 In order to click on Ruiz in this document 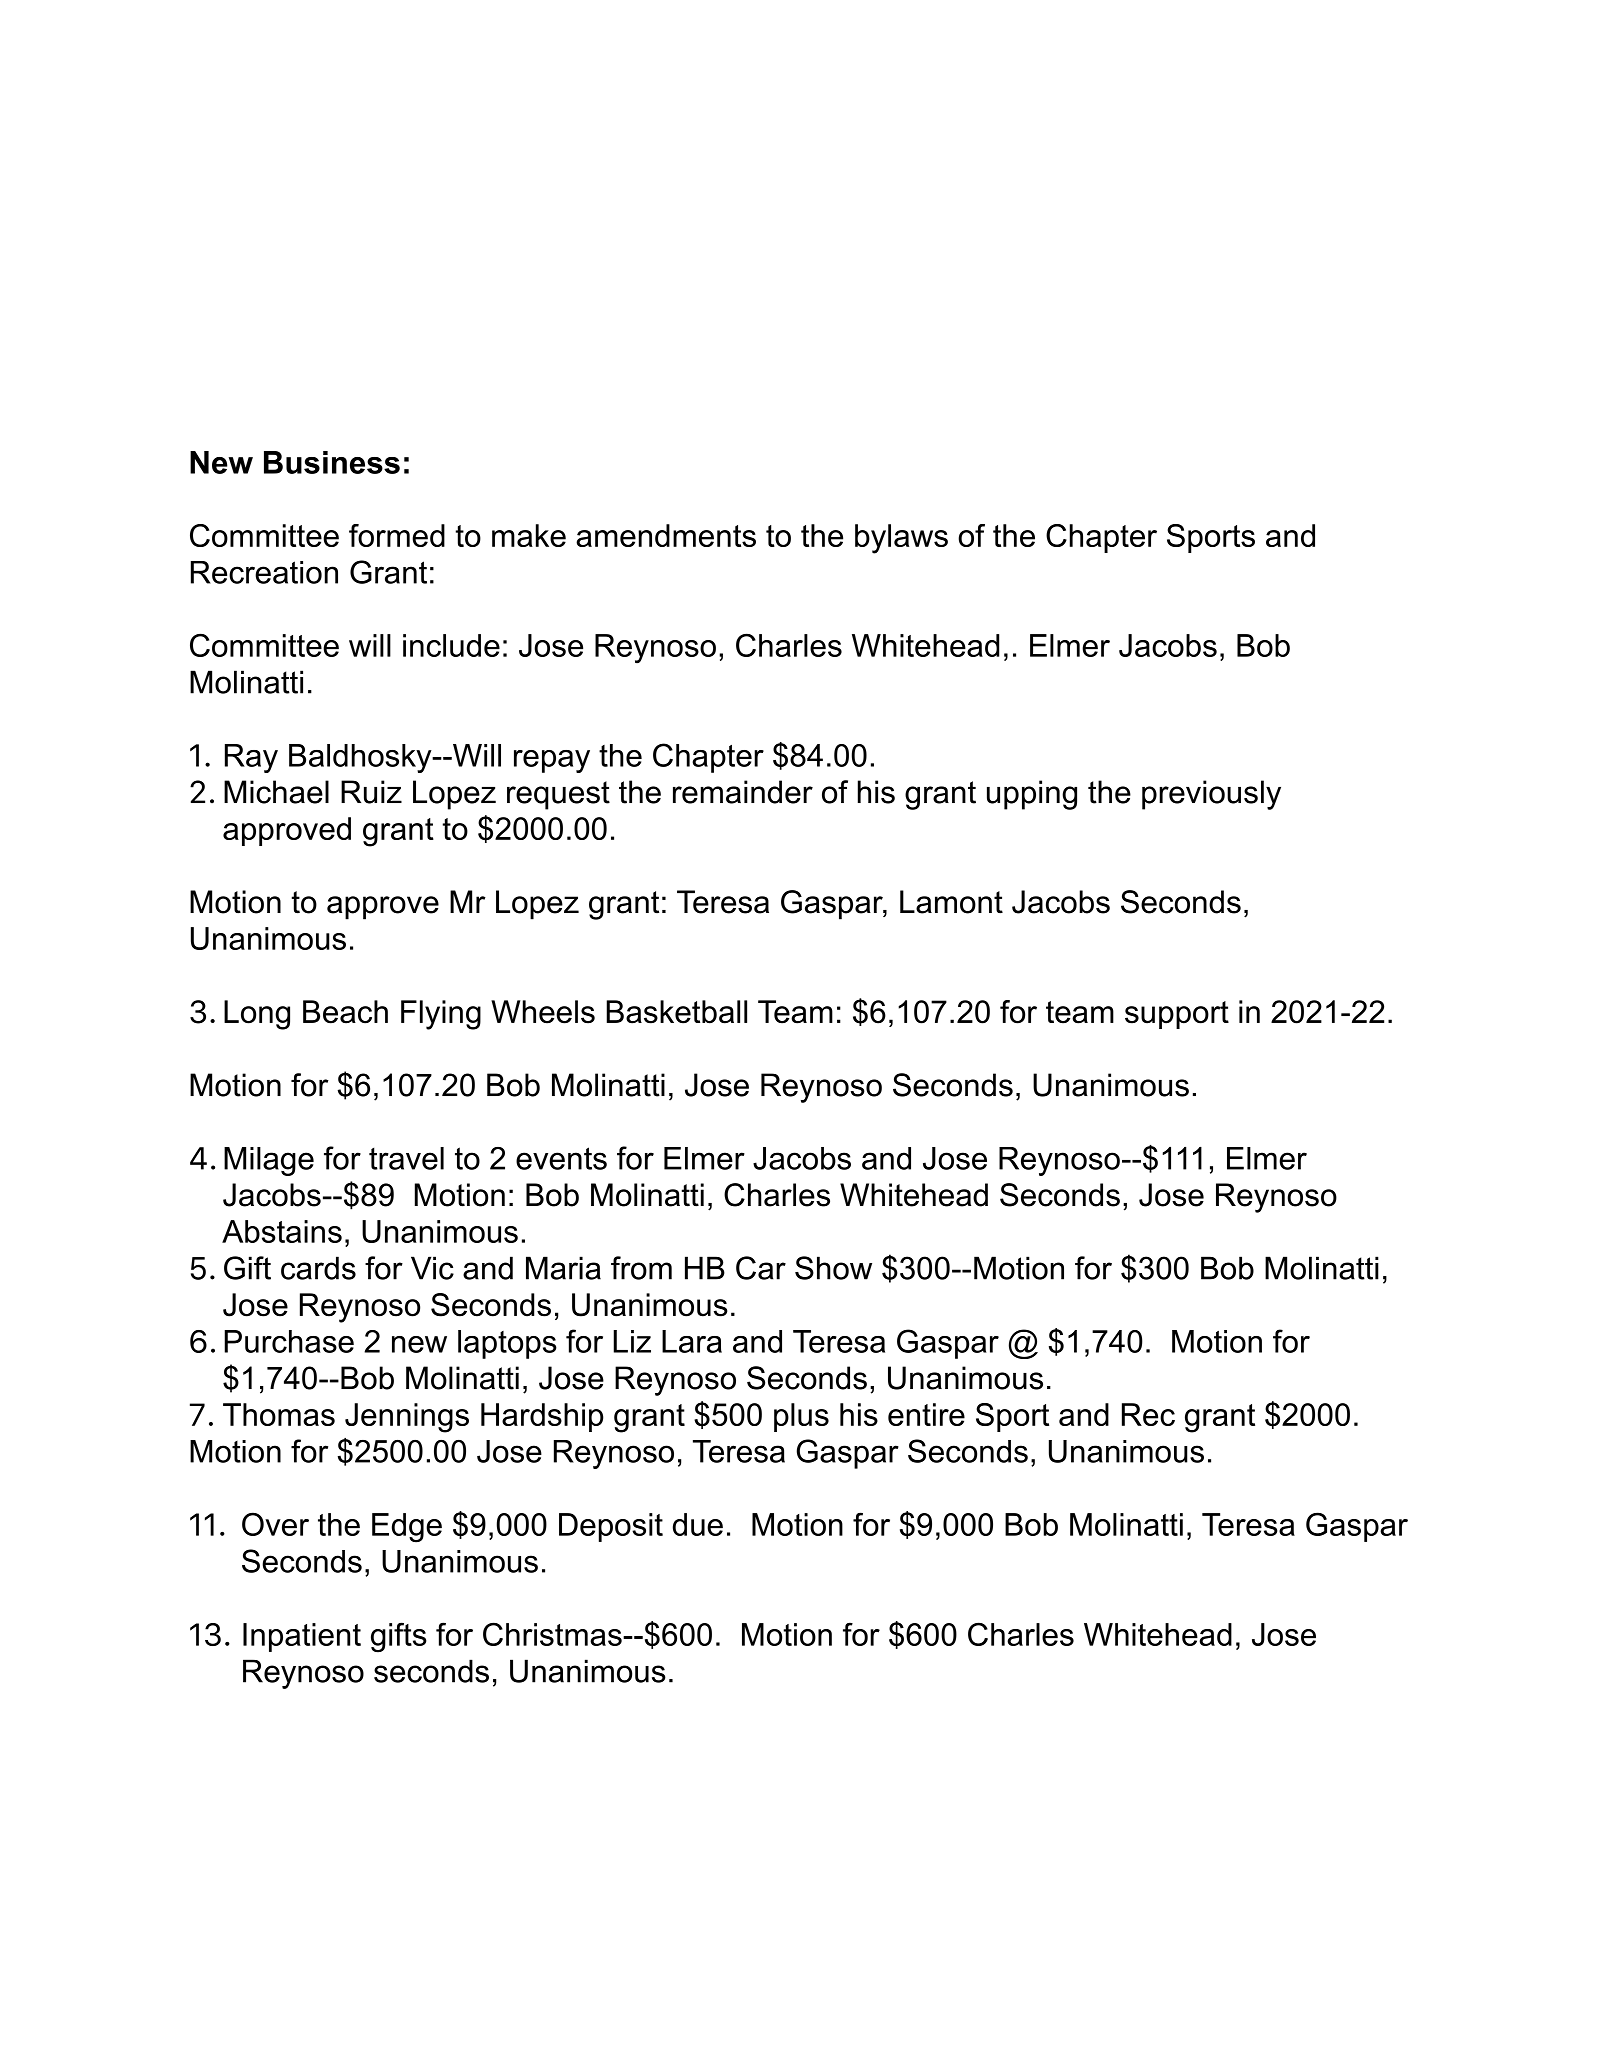, I will do `click(371, 792)`.
